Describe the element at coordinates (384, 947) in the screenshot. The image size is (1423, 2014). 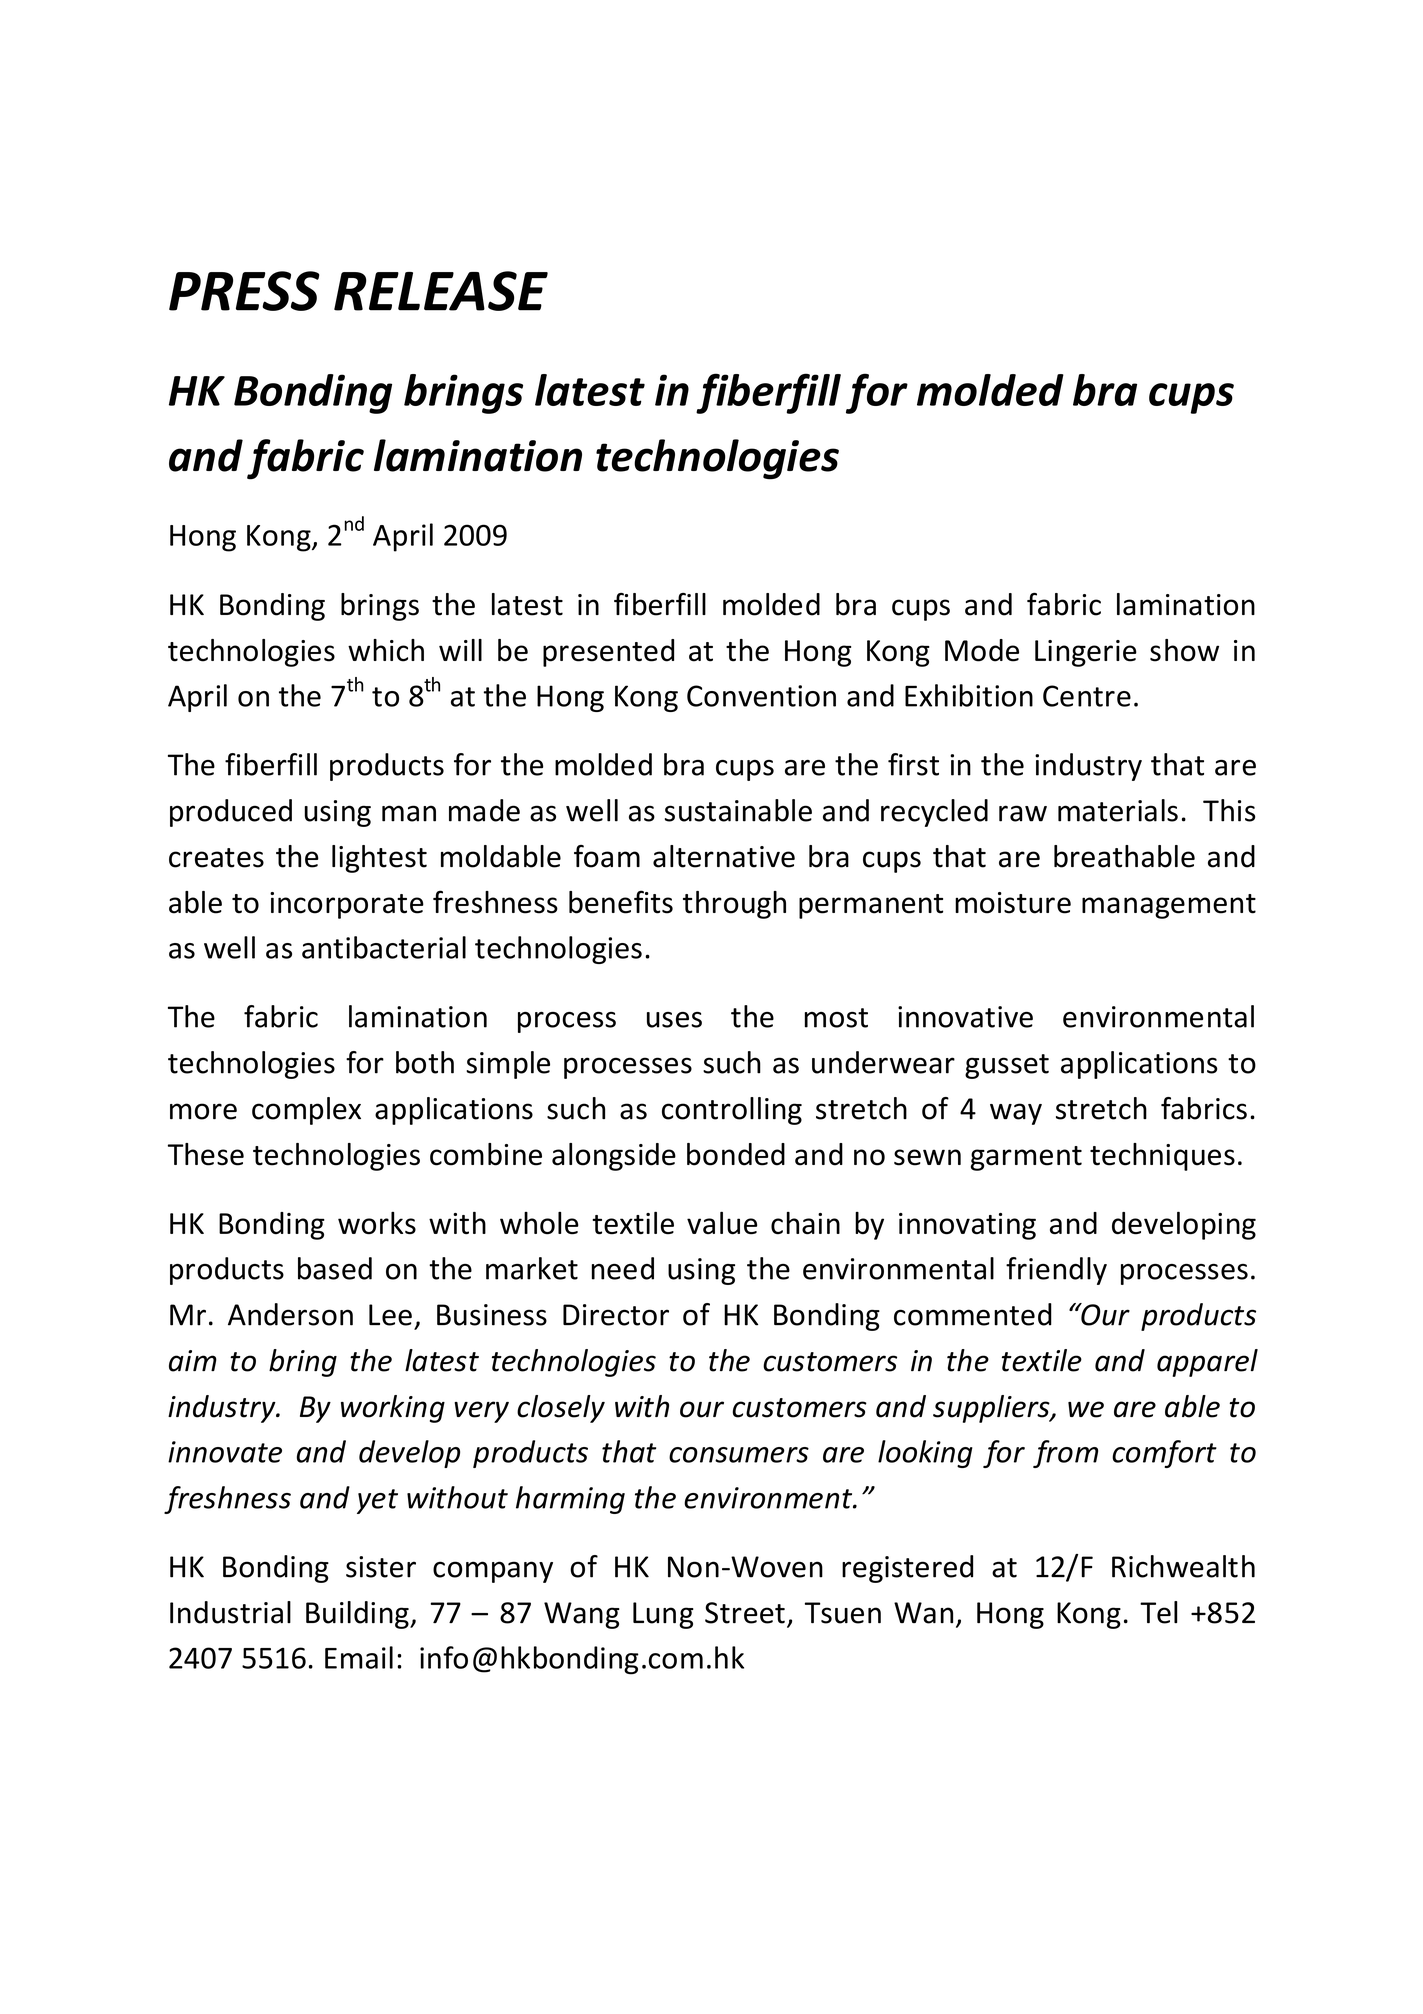
I see `antibacterial` at that location.
